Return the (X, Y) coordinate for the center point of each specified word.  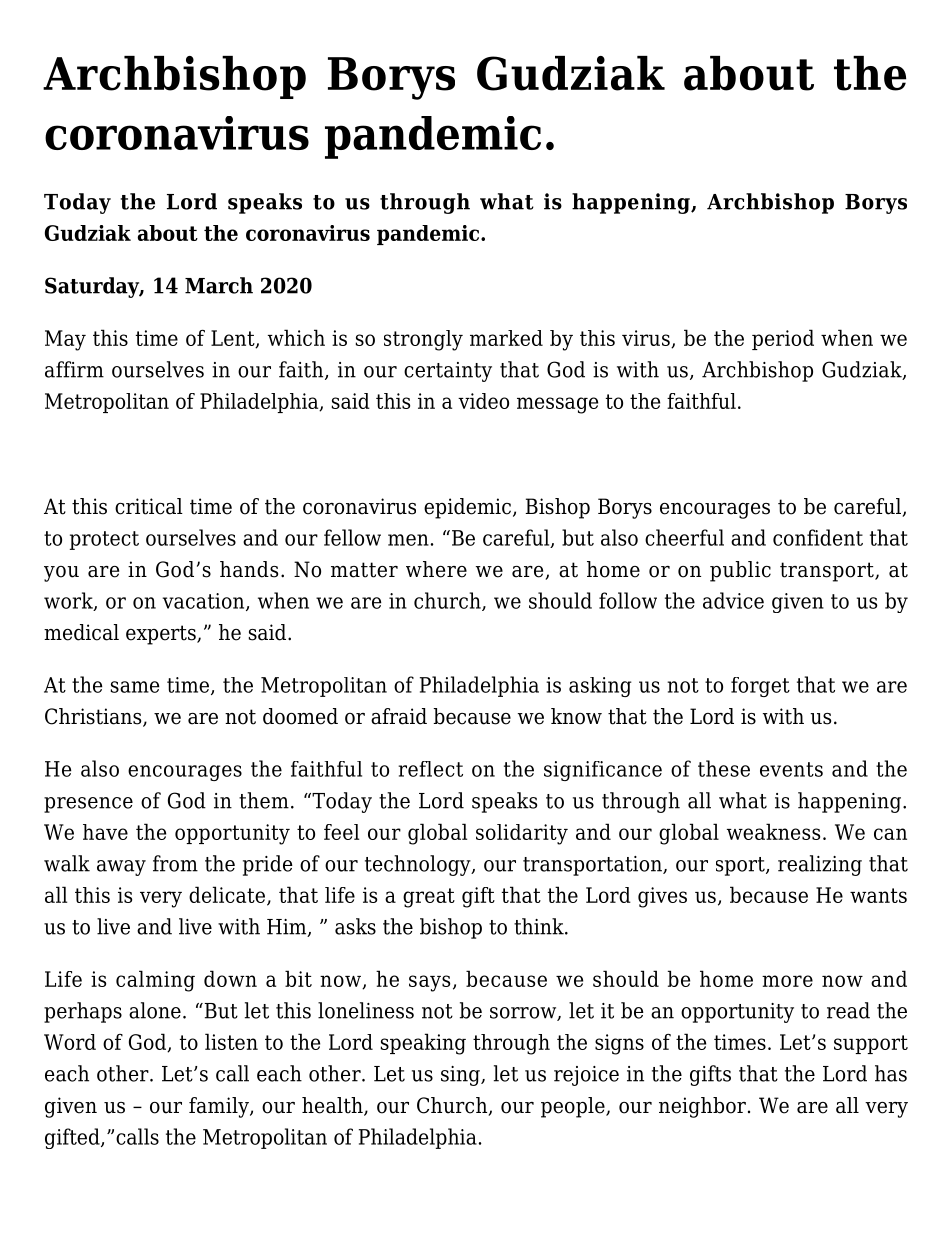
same (135, 687)
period (783, 339)
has (891, 1073)
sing (461, 1076)
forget (760, 687)
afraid (399, 716)
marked (506, 338)
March (219, 285)
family (220, 1107)
